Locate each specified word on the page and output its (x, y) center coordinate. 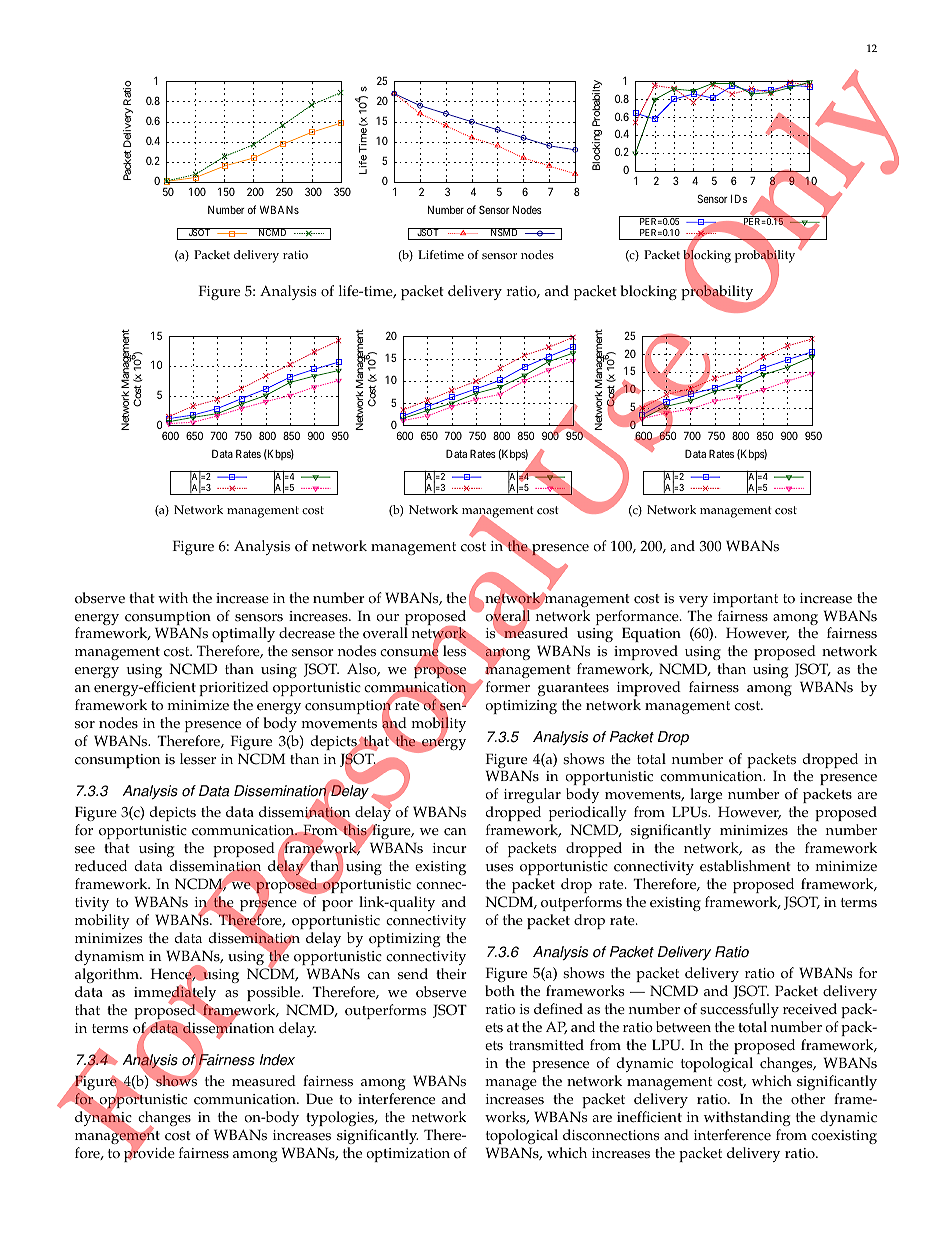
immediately (175, 994)
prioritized (234, 688)
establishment (745, 866)
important (745, 600)
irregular (532, 797)
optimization (408, 1155)
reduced (101, 866)
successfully (739, 1010)
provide (149, 1153)
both (500, 991)
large (706, 797)
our (387, 618)
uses (499, 868)
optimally (243, 636)
